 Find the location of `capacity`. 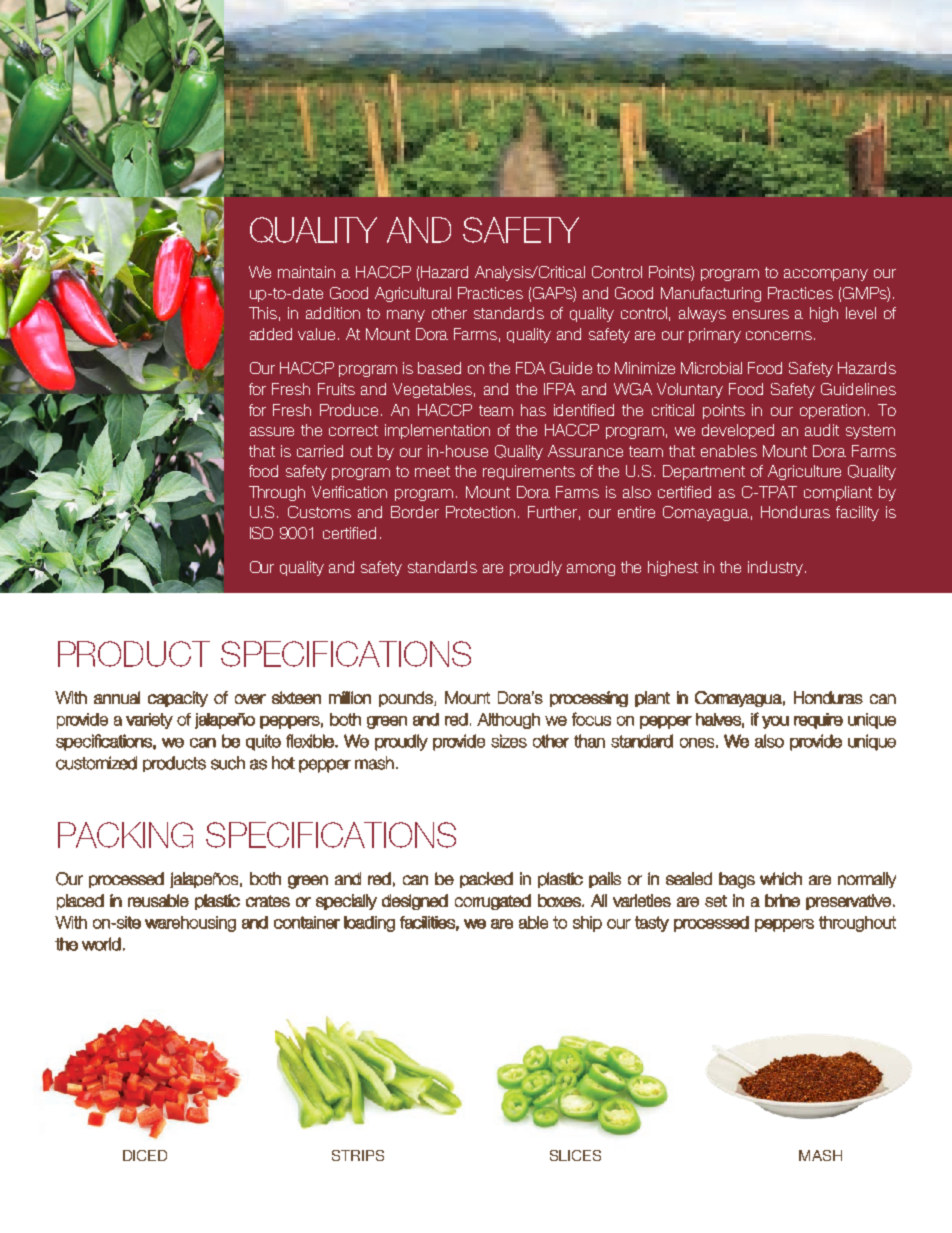

capacity is located at coordinates (178, 699).
